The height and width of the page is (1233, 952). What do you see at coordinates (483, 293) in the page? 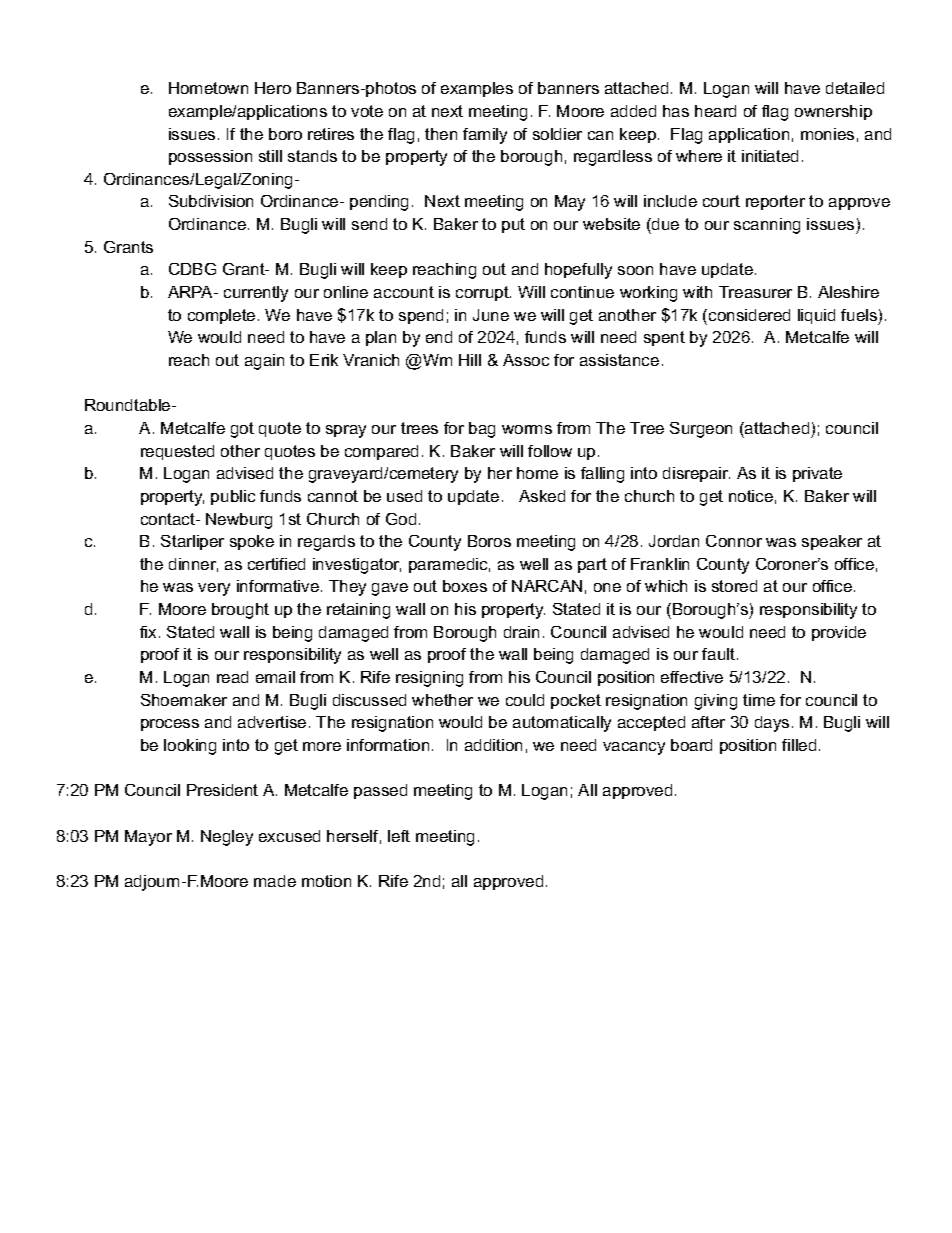
I see `corrupt` at bounding box center [483, 293].
